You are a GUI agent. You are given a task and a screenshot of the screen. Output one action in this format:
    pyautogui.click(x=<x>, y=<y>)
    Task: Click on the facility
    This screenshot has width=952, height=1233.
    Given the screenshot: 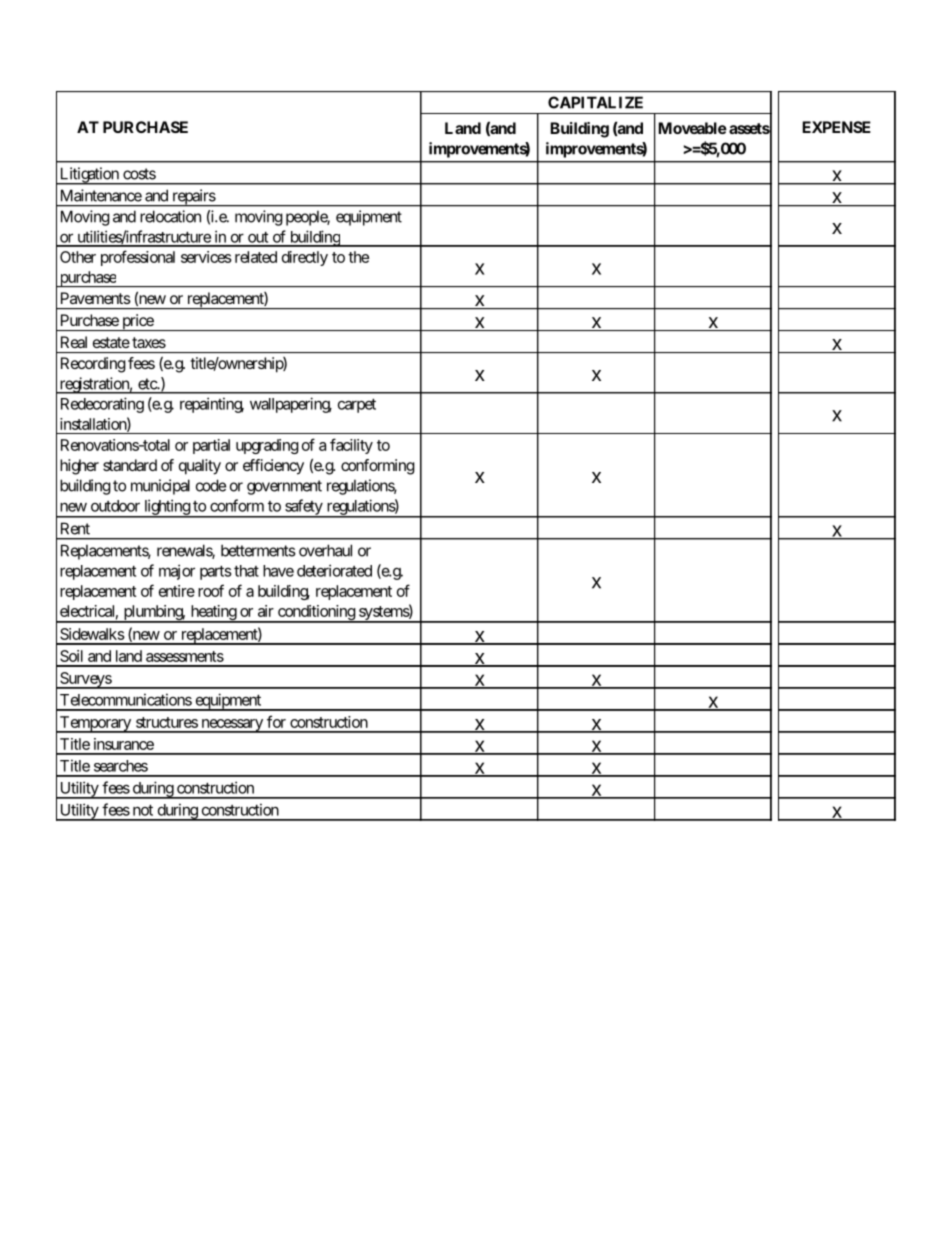 What is the action you would take?
    pyautogui.click(x=351, y=446)
